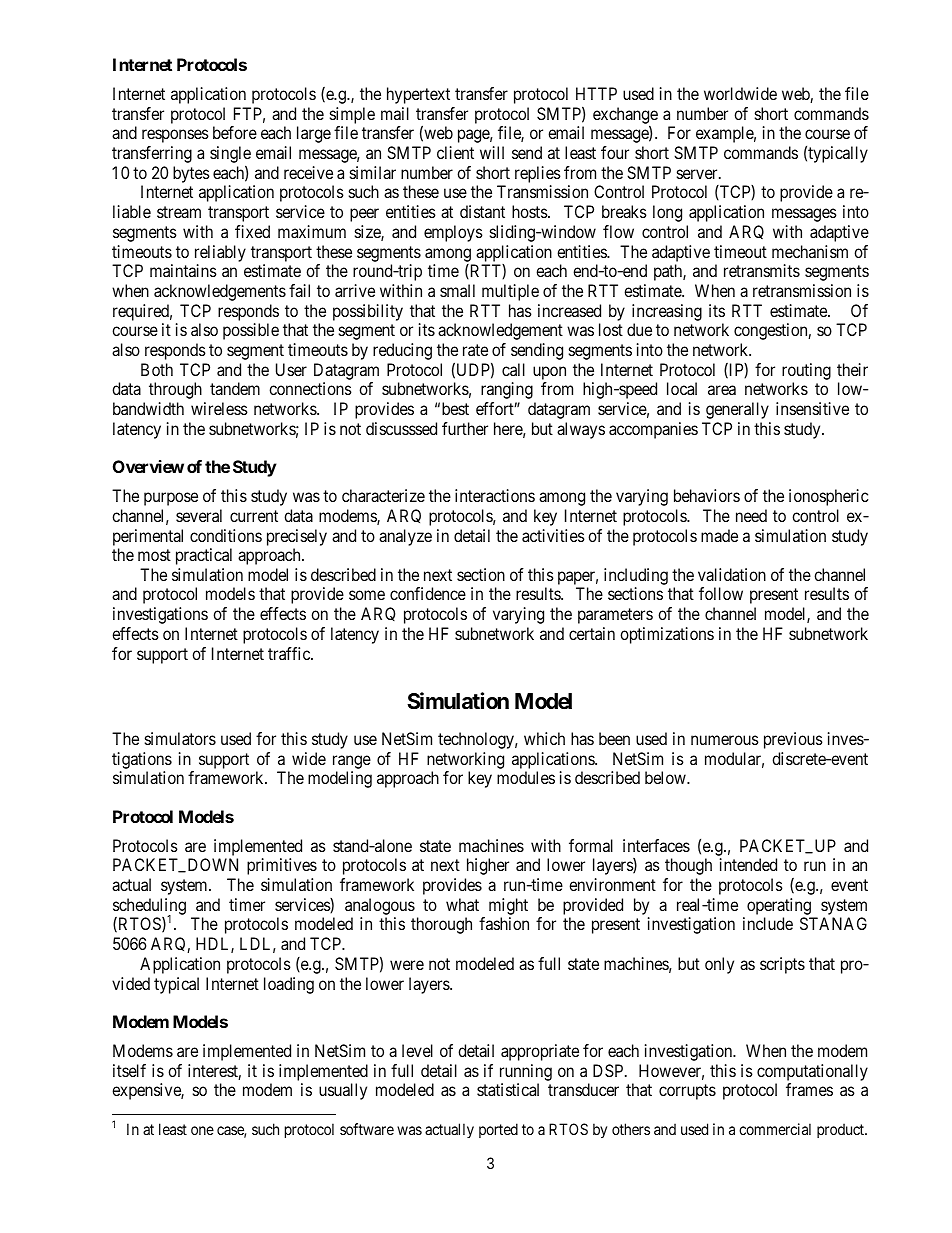 The height and width of the document is (1233, 952). I want to click on commercial, so click(775, 1129).
